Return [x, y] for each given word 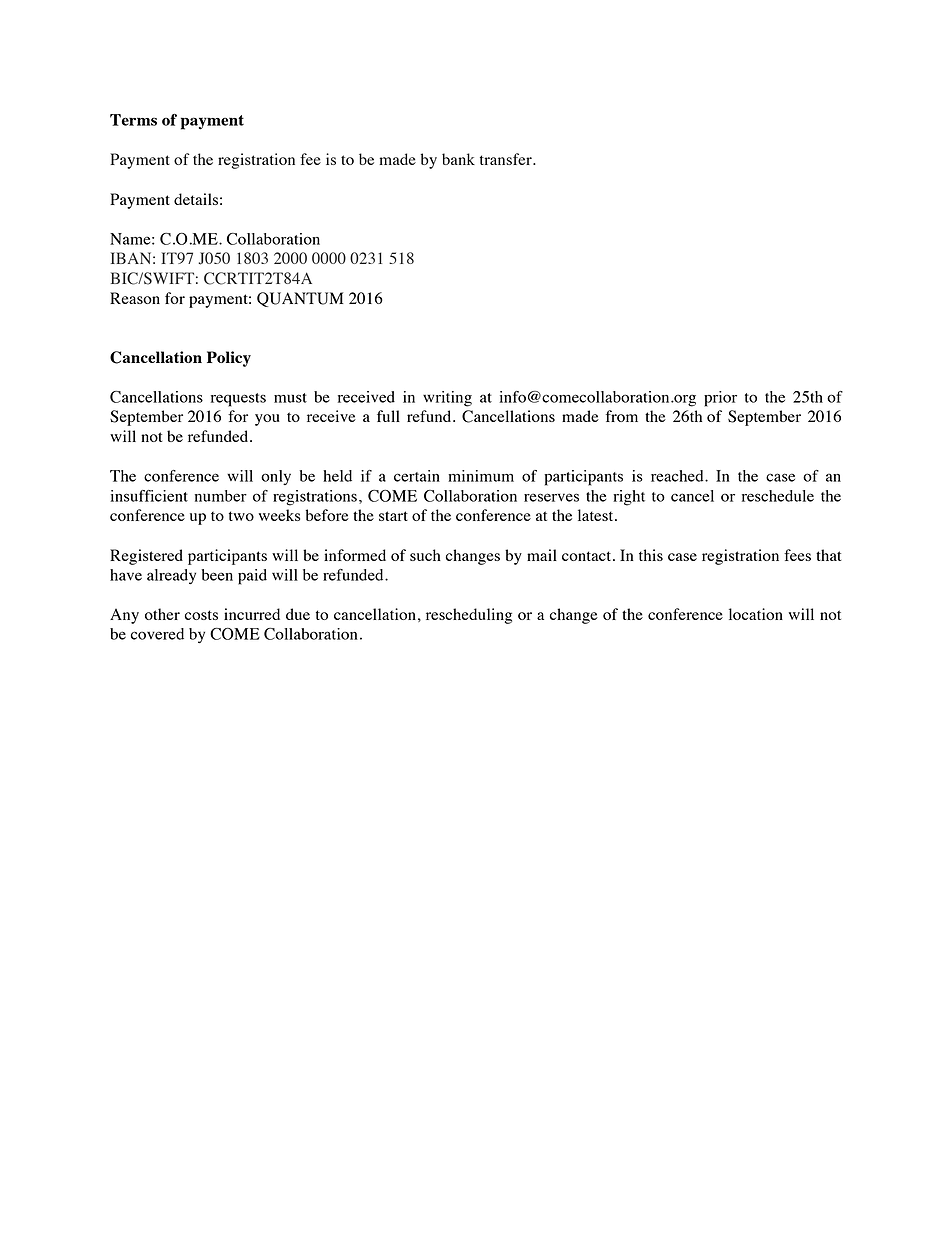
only [276, 477]
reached [678, 476]
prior [720, 399]
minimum [481, 476]
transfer [507, 159]
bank [458, 159]
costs [201, 615]
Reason [135, 298]
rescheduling [469, 616]
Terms [133, 120]
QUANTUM [300, 299]
